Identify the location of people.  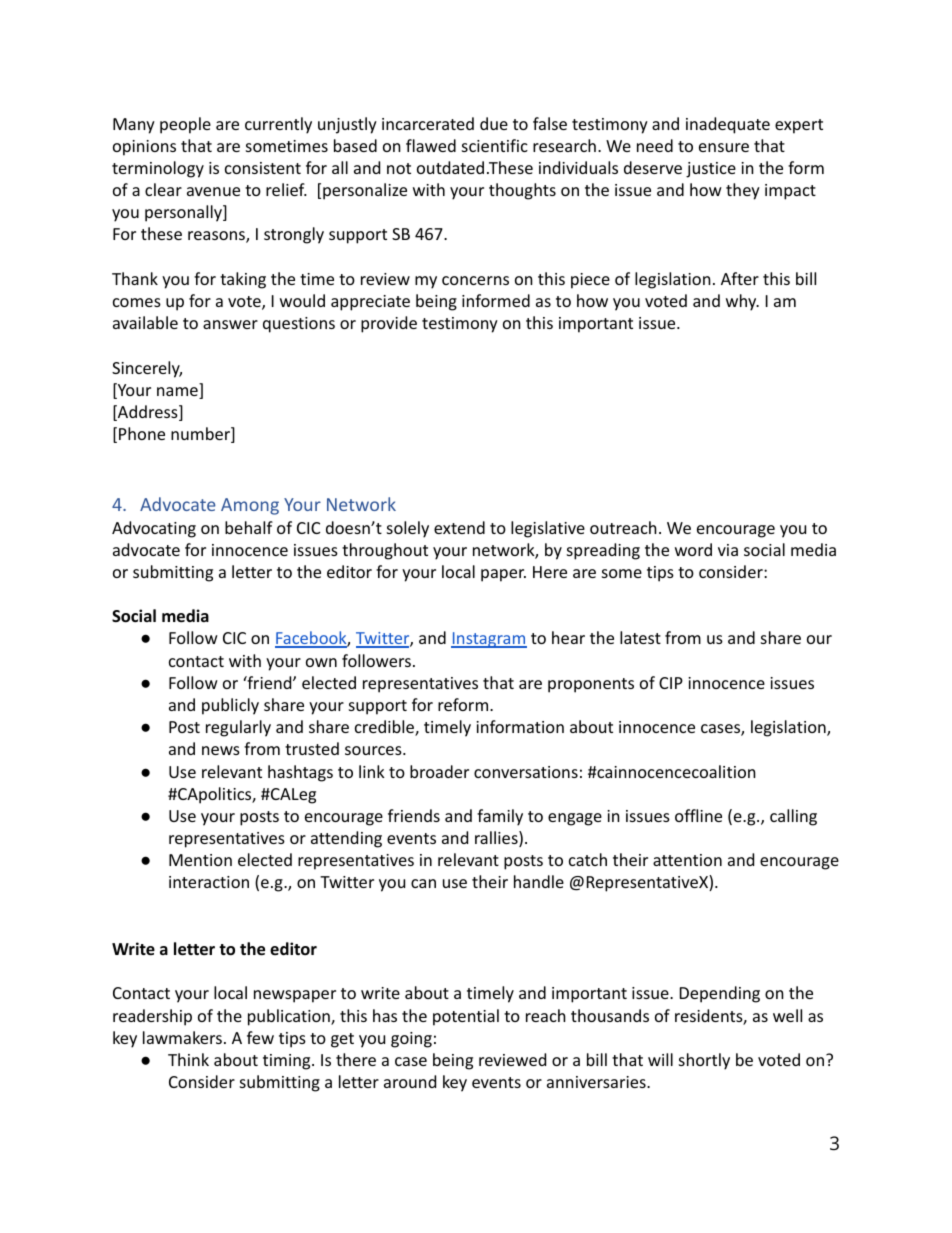
(185, 125).
